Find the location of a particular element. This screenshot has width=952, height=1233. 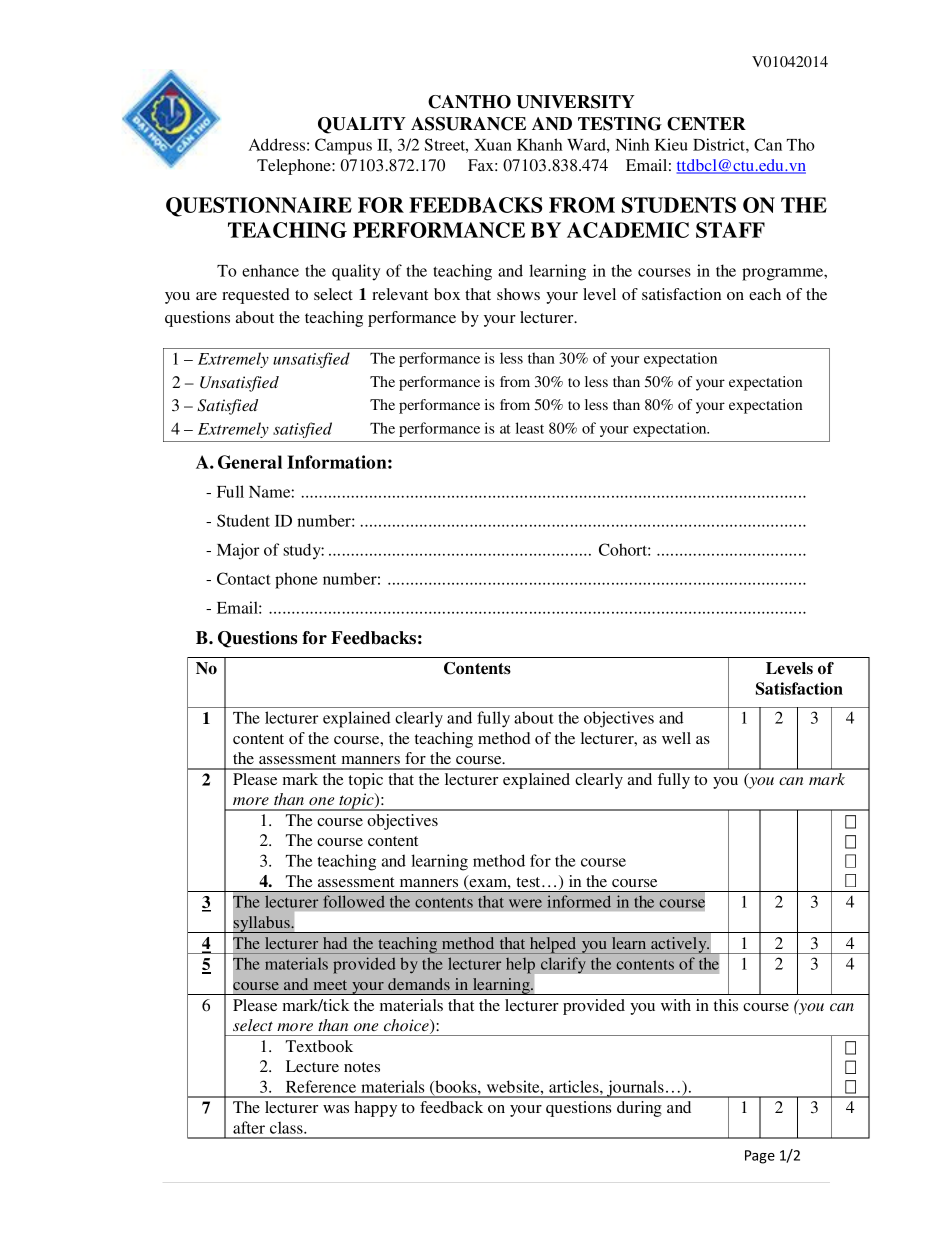

Campus is located at coordinates (343, 146).
